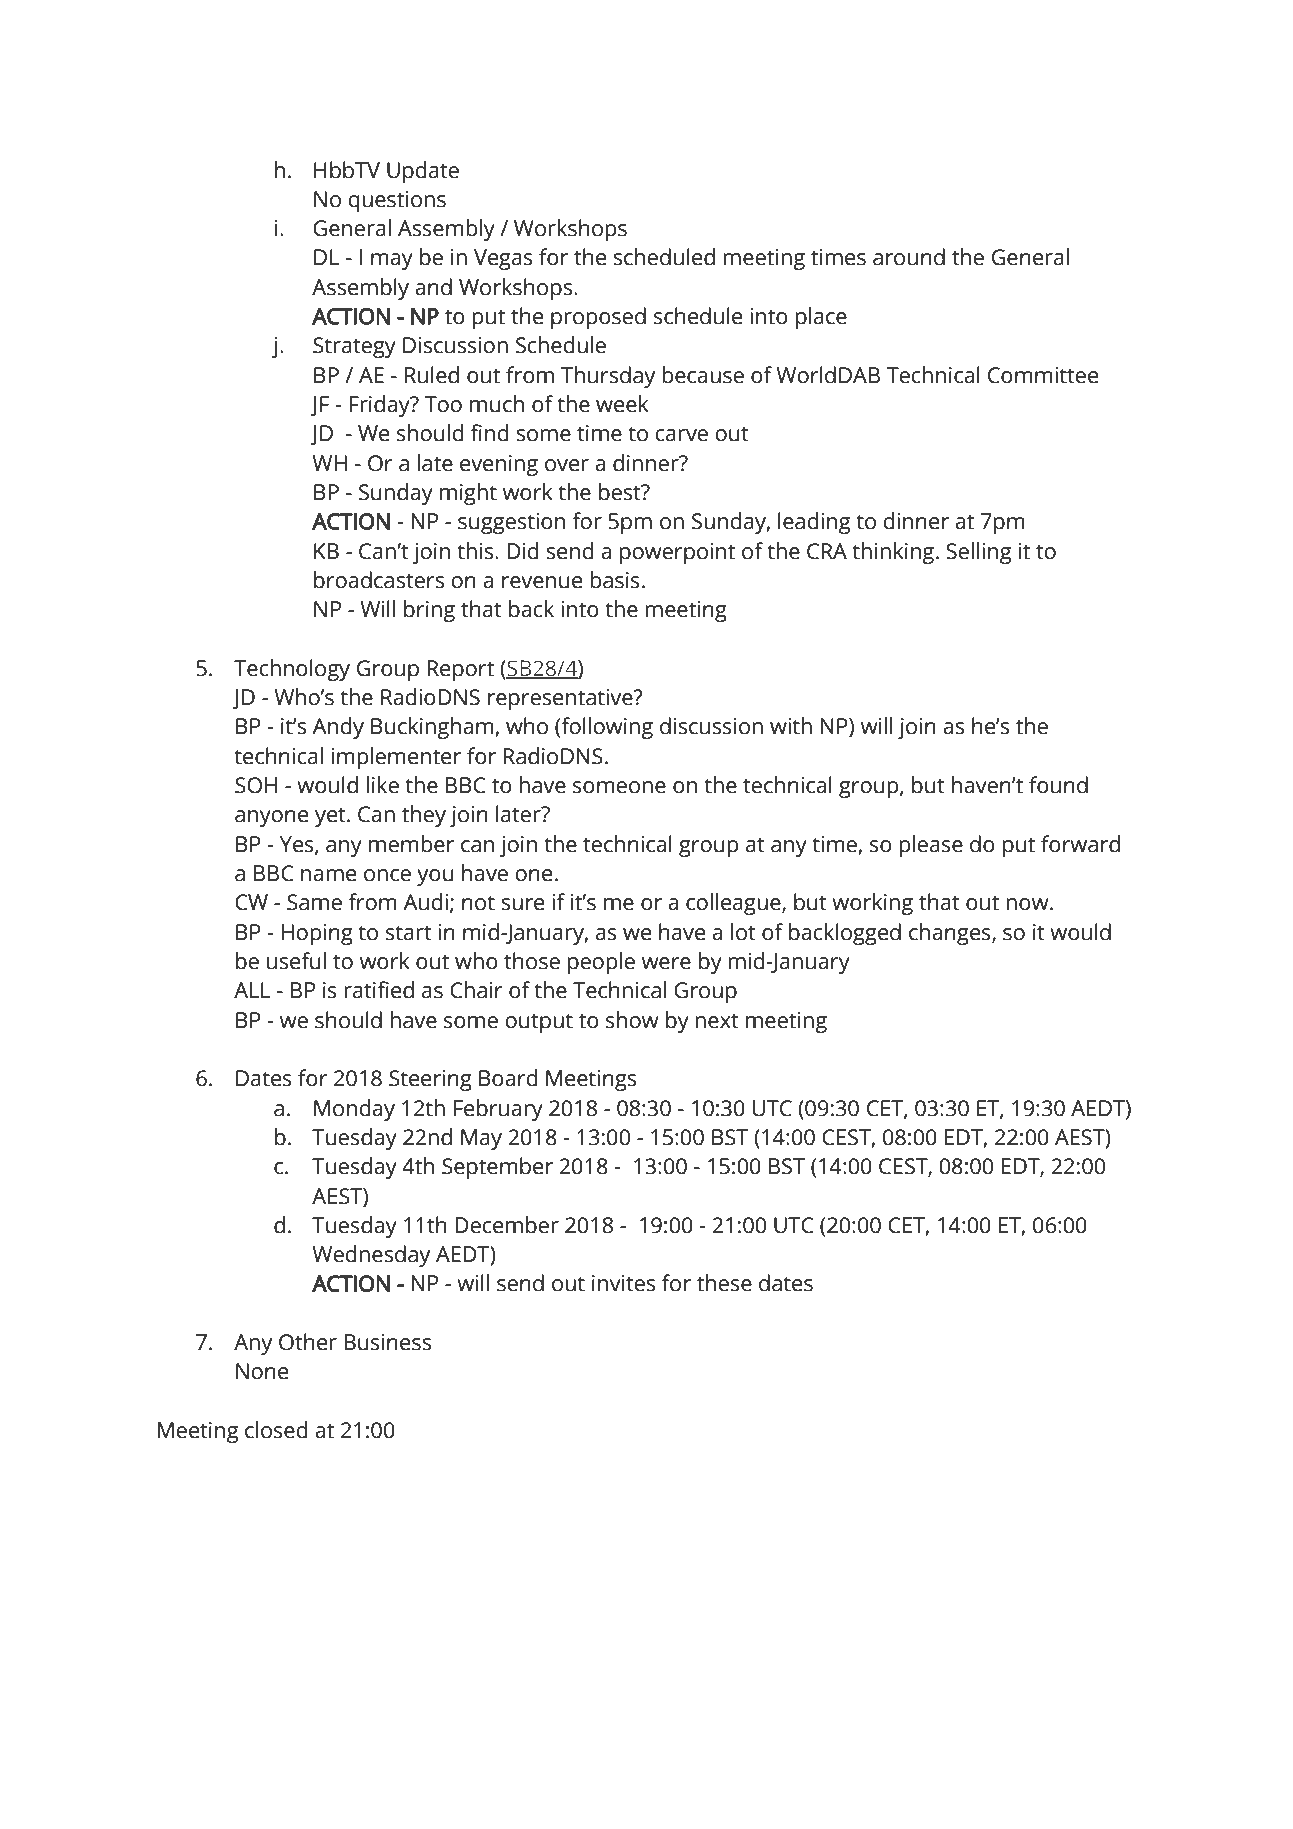 This page has width=1293, height=1829. What do you see at coordinates (598, 318) in the page?
I see `proposed` at bounding box center [598, 318].
